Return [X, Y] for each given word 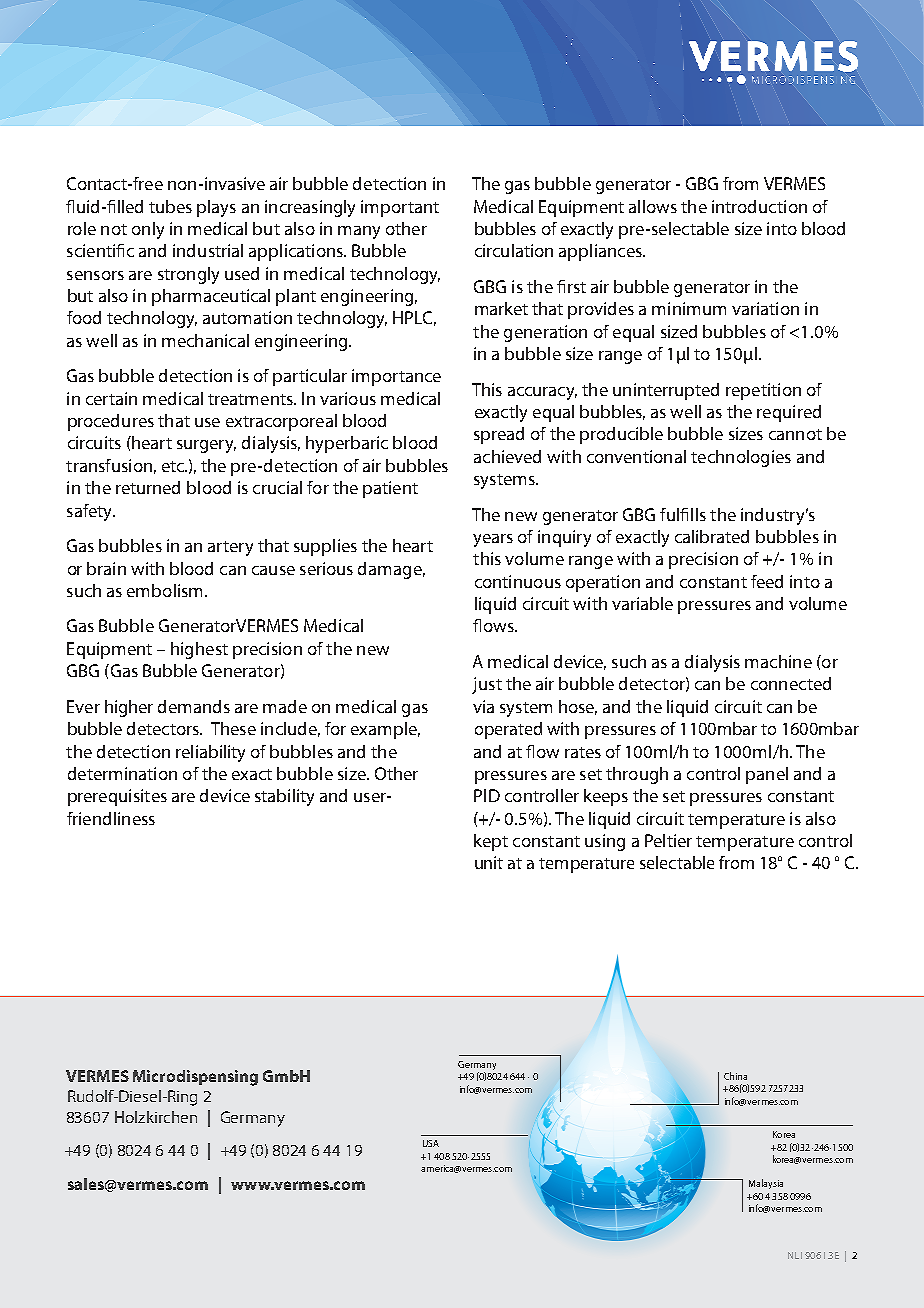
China [735, 1076]
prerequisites [117, 797]
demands [194, 706]
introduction [759, 206]
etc [174, 466]
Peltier [668, 840]
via [483, 706]
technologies [741, 458]
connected [791, 683]
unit [489, 862]
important [400, 208]
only [148, 230]
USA [431, 1143]
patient [390, 489]
